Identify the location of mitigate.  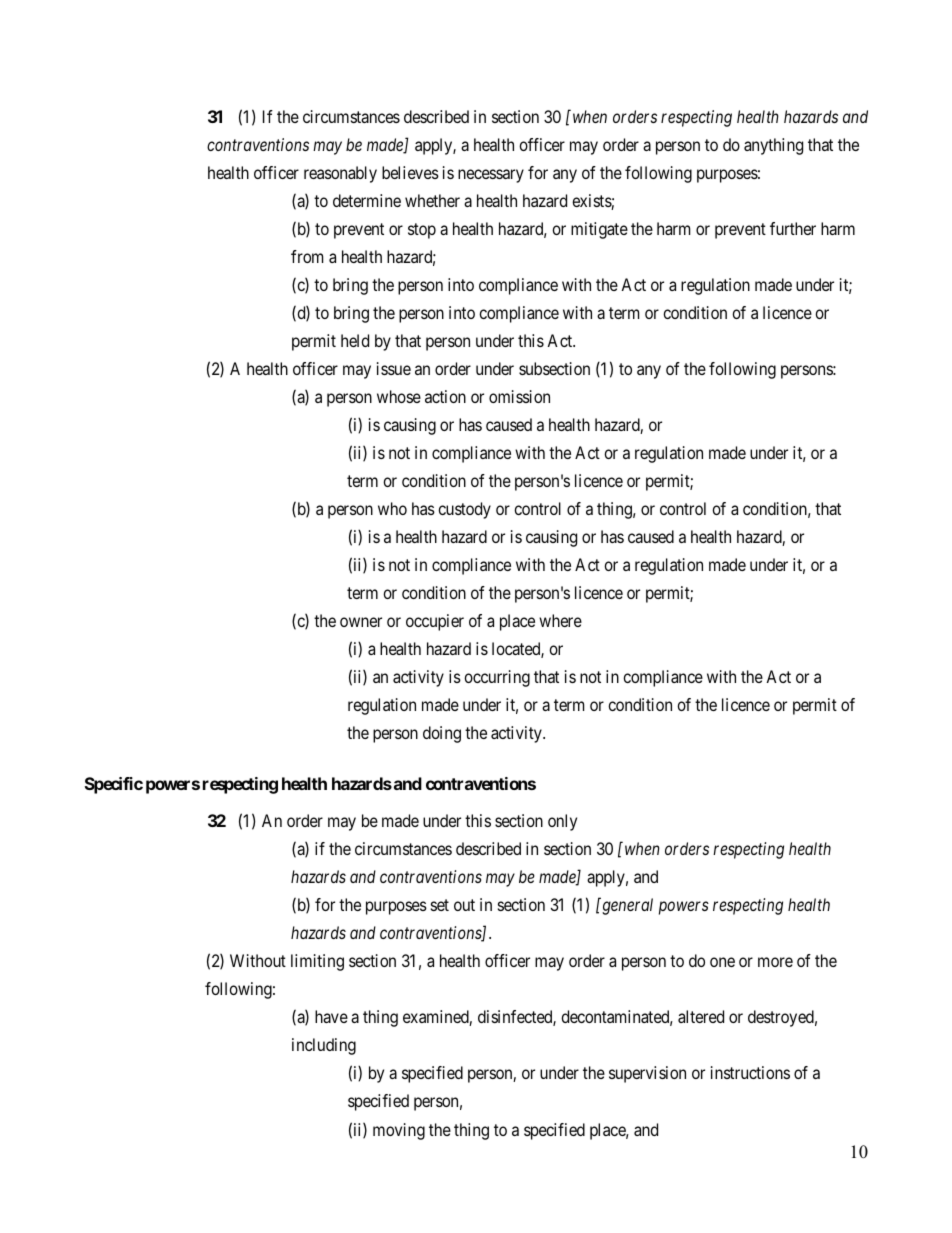
(599, 230).
